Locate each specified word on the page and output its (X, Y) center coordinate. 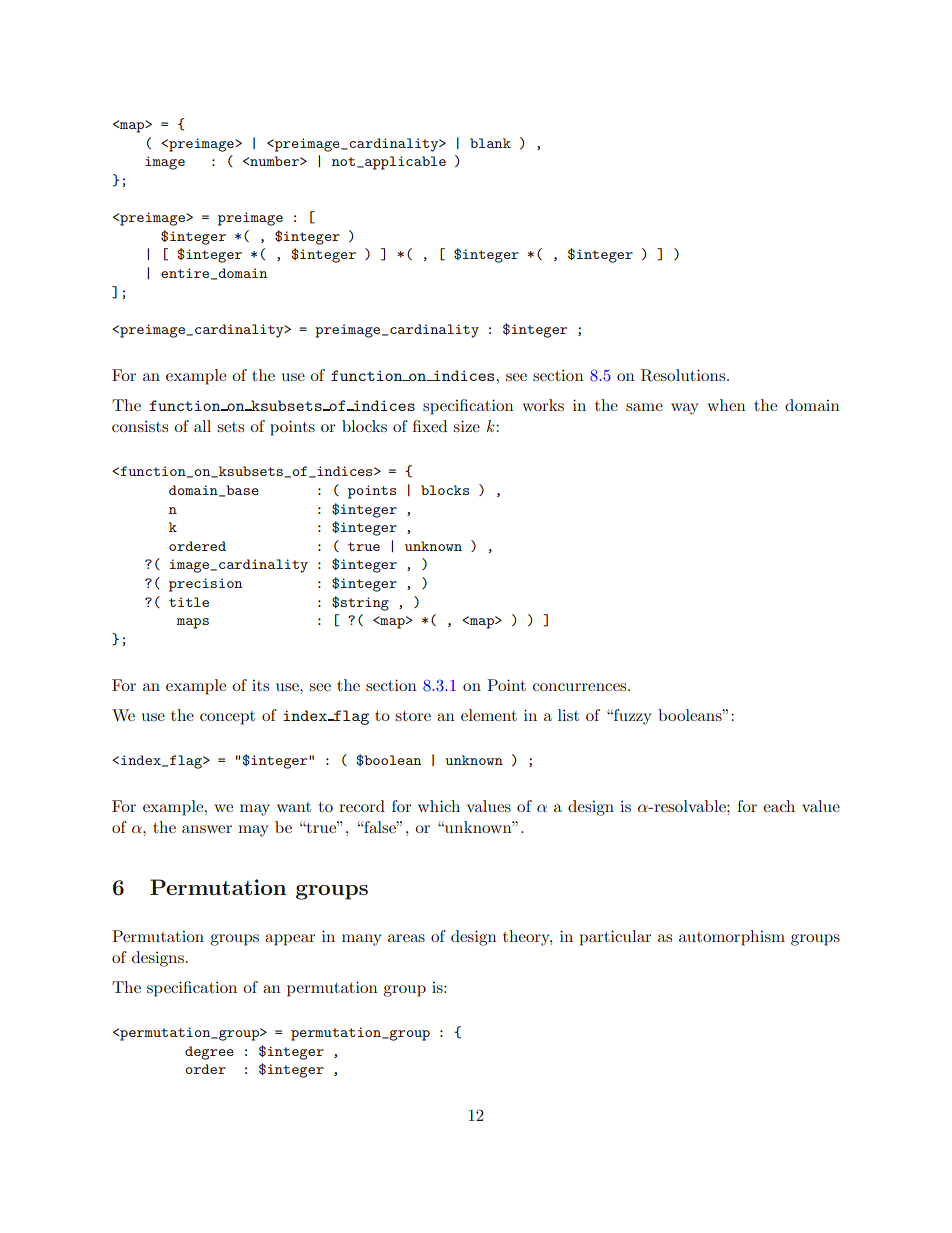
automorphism (732, 938)
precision (206, 585)
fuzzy (631, 717)
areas (406, 938)
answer (207, 829)
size (467, 426)
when (726, 405)
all (202, 426)
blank (490, 143)
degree (209, 1053)
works (543, 405)
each (779, 806)
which (439, 806)
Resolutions (684, 375)
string (364, 604)
